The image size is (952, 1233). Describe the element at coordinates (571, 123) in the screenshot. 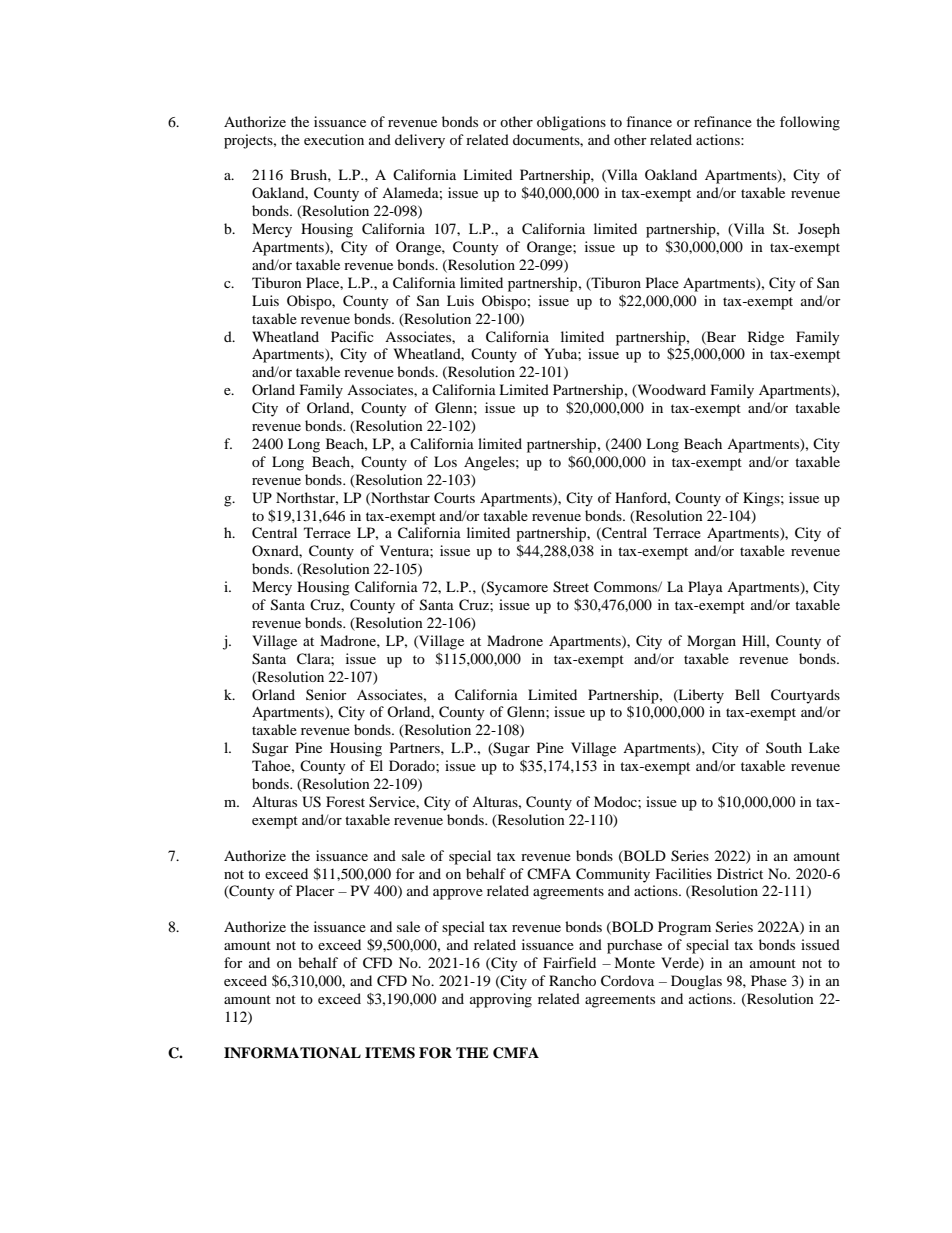

I see `obligations` at that location.
